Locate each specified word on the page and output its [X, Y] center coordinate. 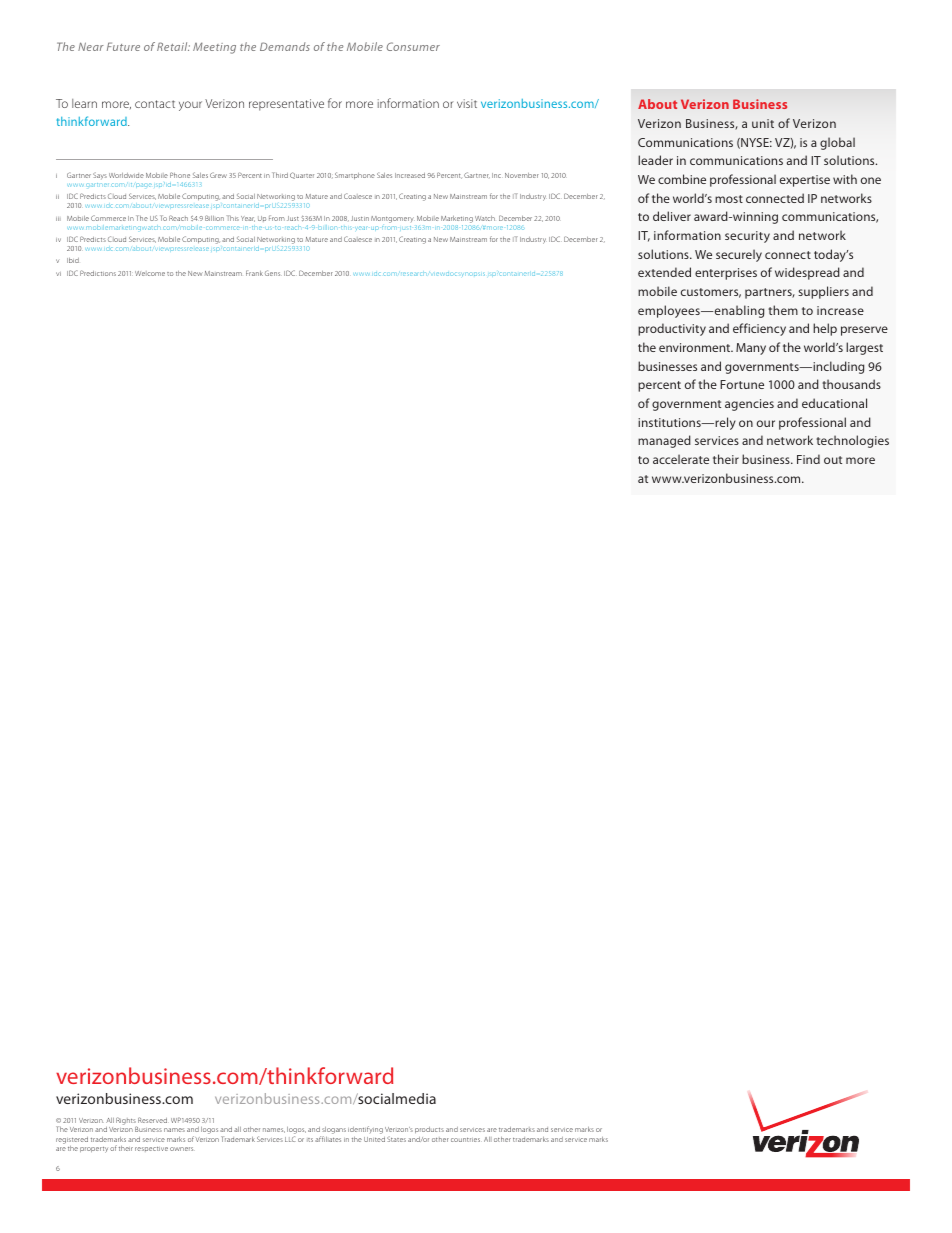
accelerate [681, 459]
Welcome [150, 273]
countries [465, 1140]
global [837, 143]
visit [467, 103]
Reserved [152, 1120]
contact [155, 104]
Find [808, 459]
